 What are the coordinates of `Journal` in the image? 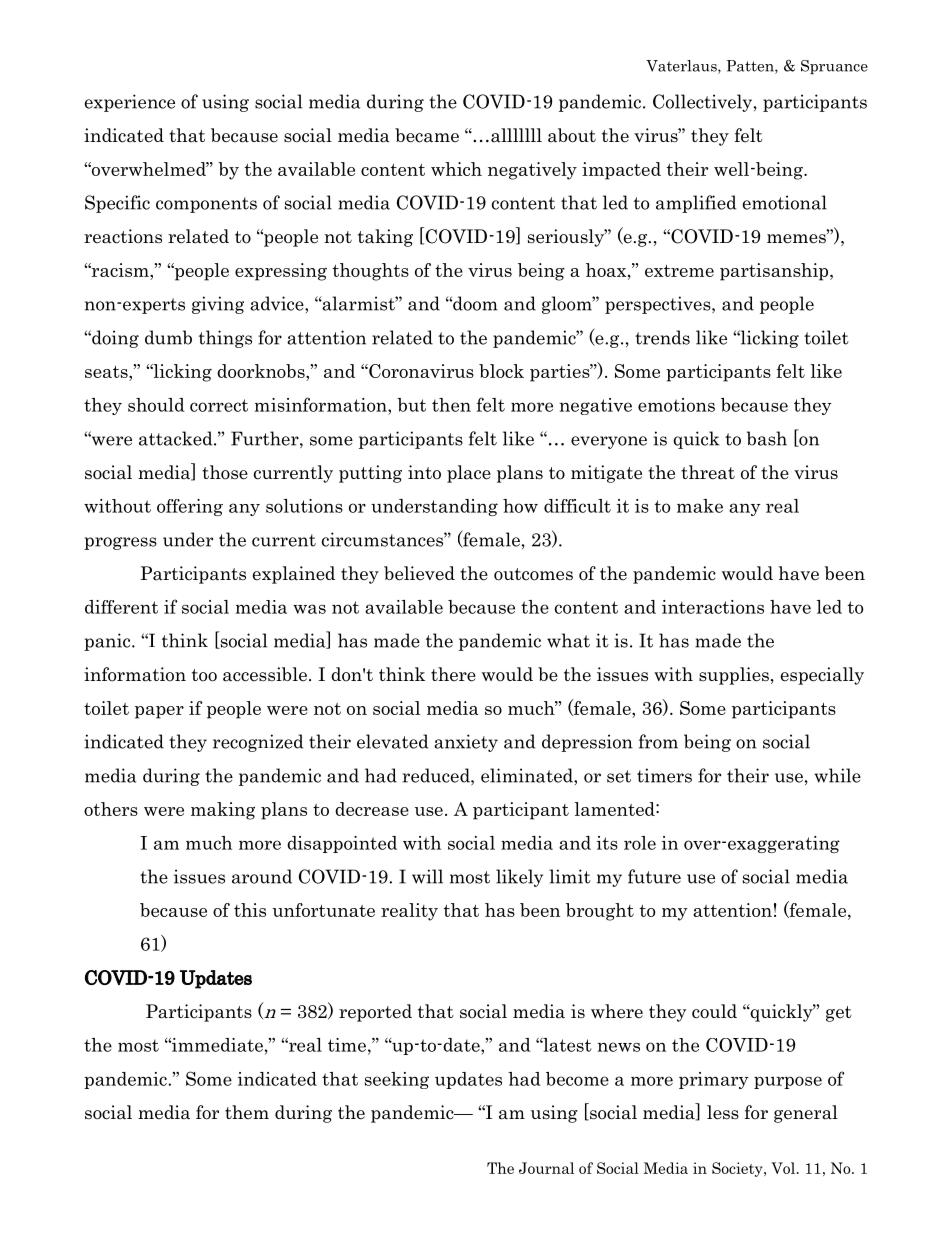 It's located at (546, 1168).
